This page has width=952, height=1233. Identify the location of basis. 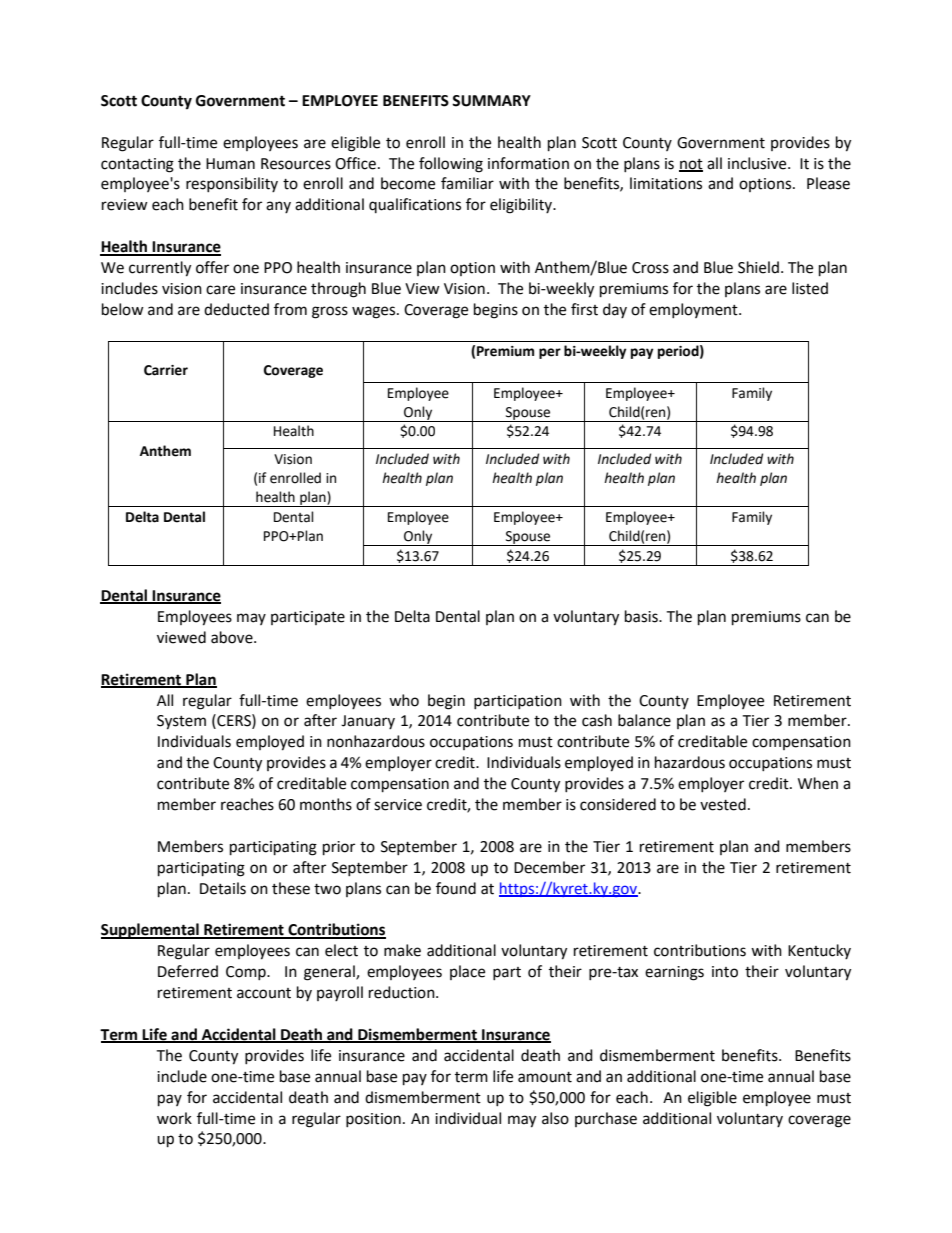
(642, 616).
